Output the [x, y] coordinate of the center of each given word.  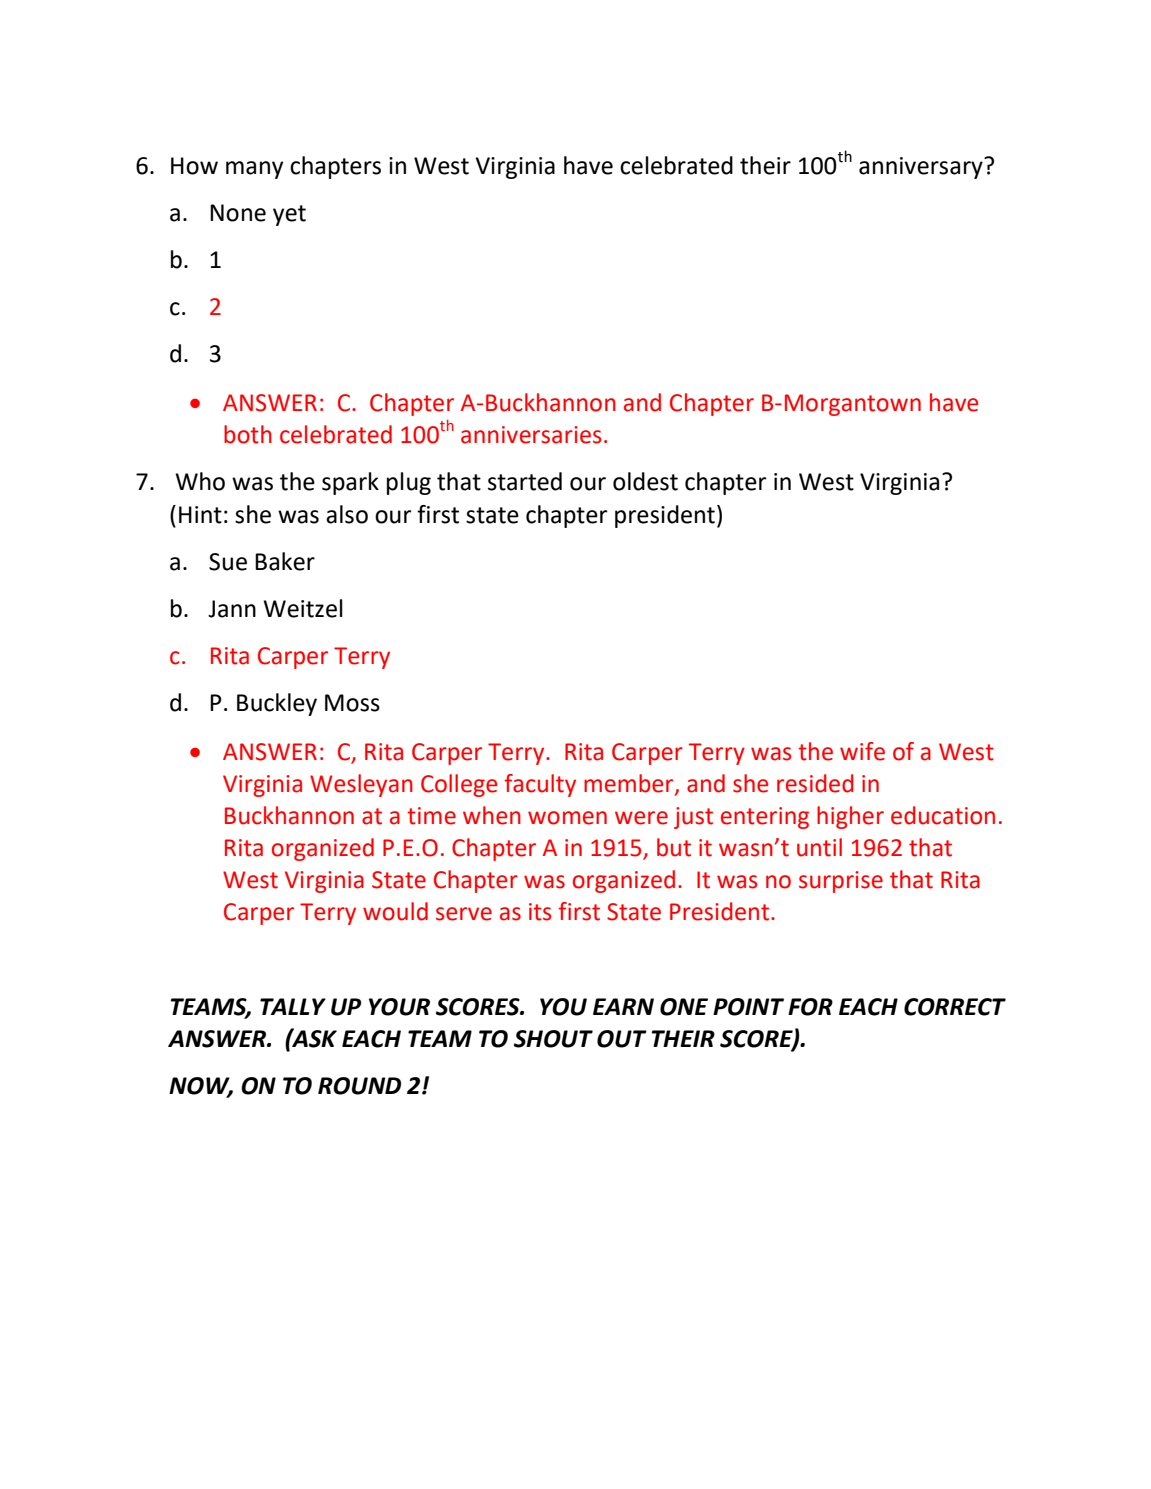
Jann [232, 609]
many [254, 170]
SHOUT [553, 1039]
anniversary [922, 168]
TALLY [293, 1006]
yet [289, 215]
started [525, 481]
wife [862, 751]
